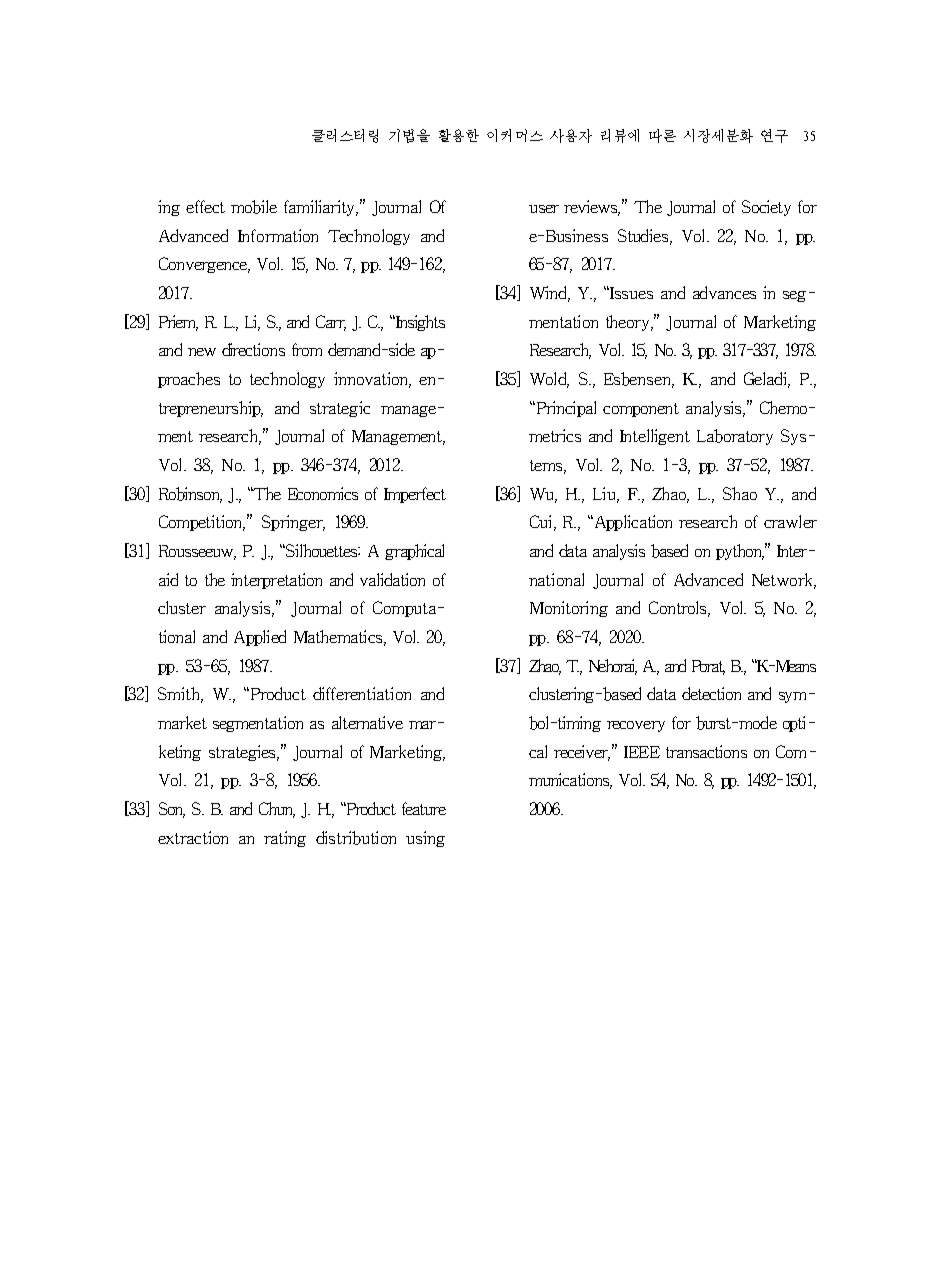 The width and height of the document is (941, 1288). What do you see at coordinates (277, 810) in the document?
I see `Chun` at bounding box center [277, 810].
